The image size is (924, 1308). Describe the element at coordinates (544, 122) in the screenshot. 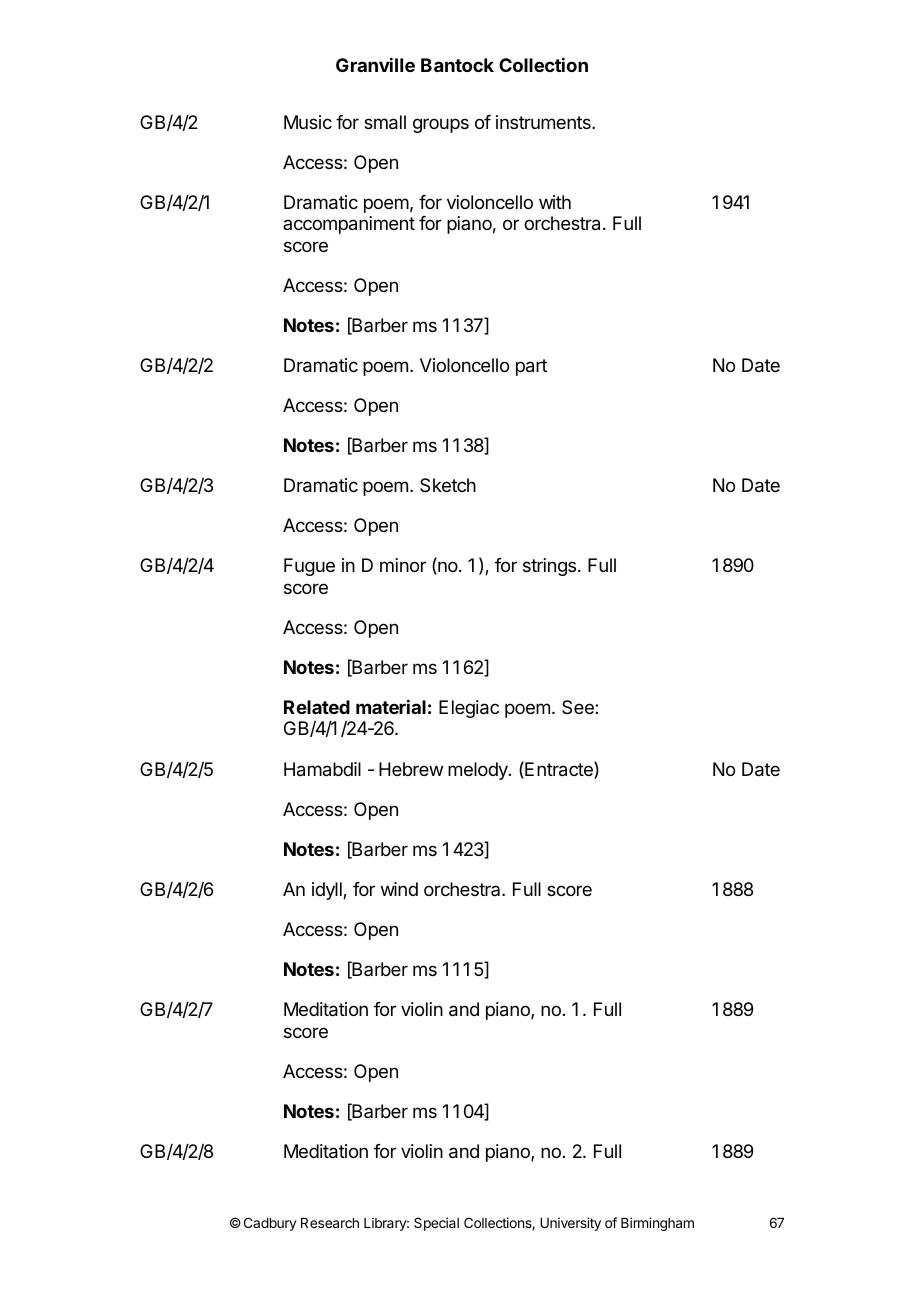

I see `instruments` at that location.
